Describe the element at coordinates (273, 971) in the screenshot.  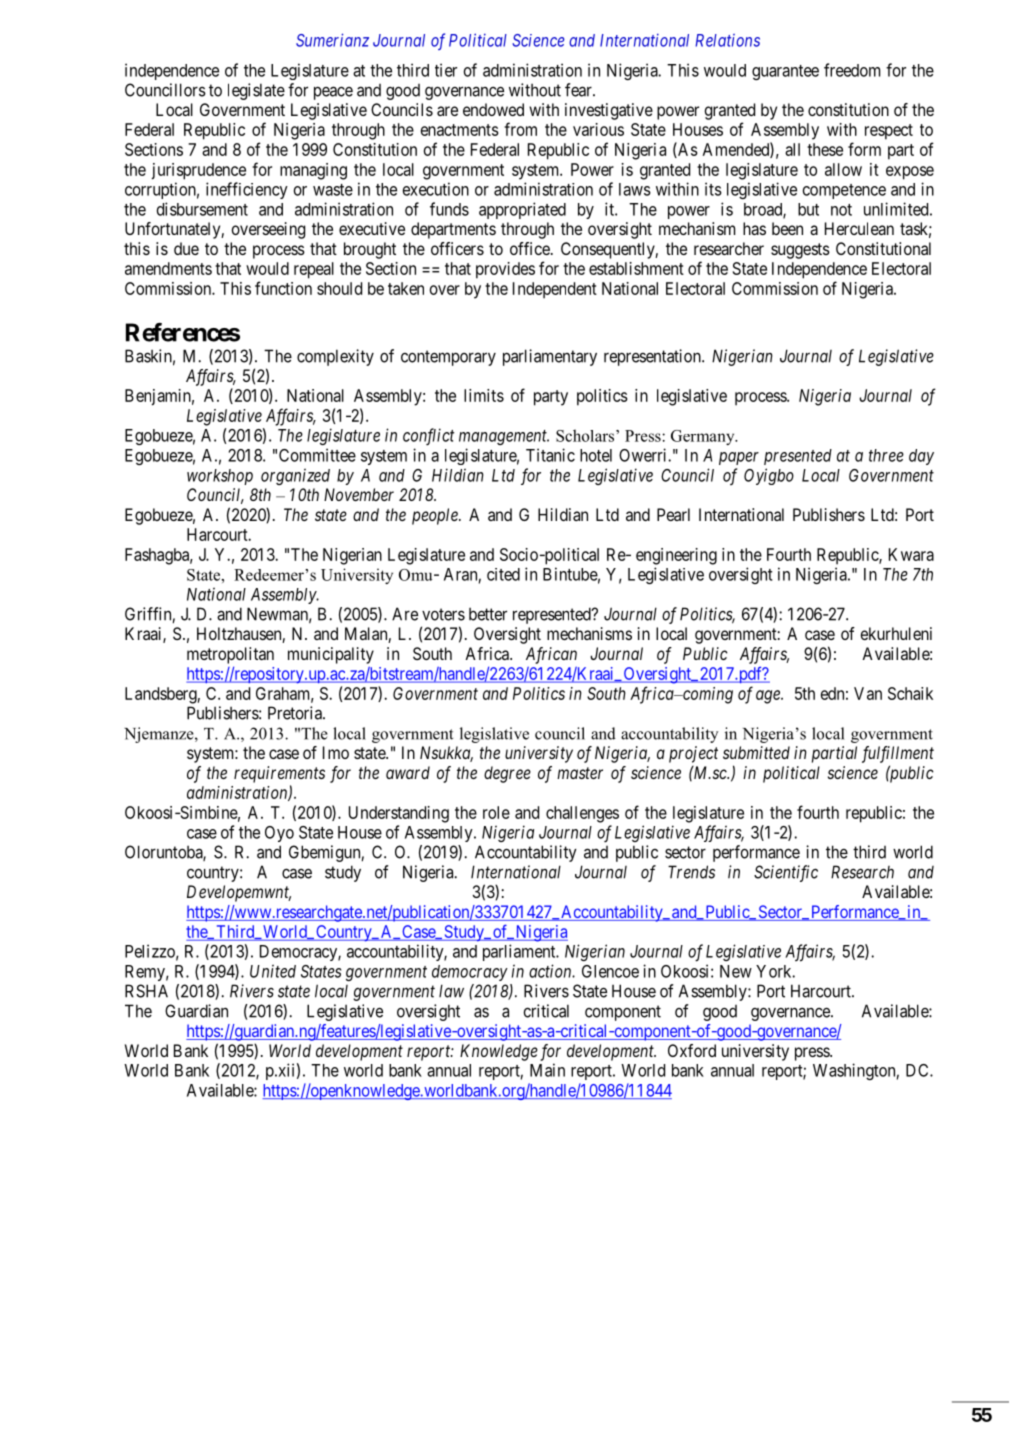
I see `United` at that location.
